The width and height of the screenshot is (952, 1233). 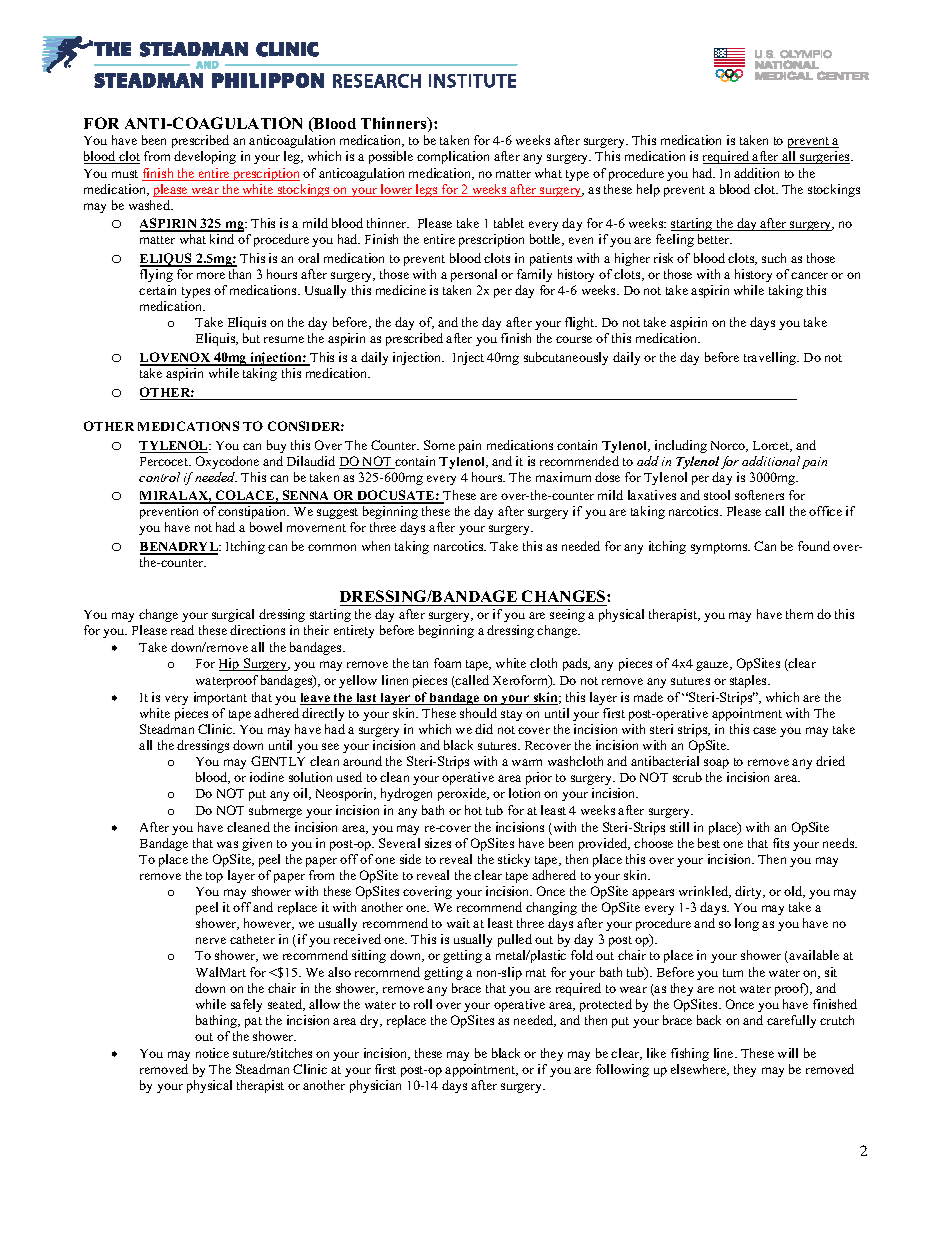 I want to click on Oxycodone, so click(x=227, y=462).
